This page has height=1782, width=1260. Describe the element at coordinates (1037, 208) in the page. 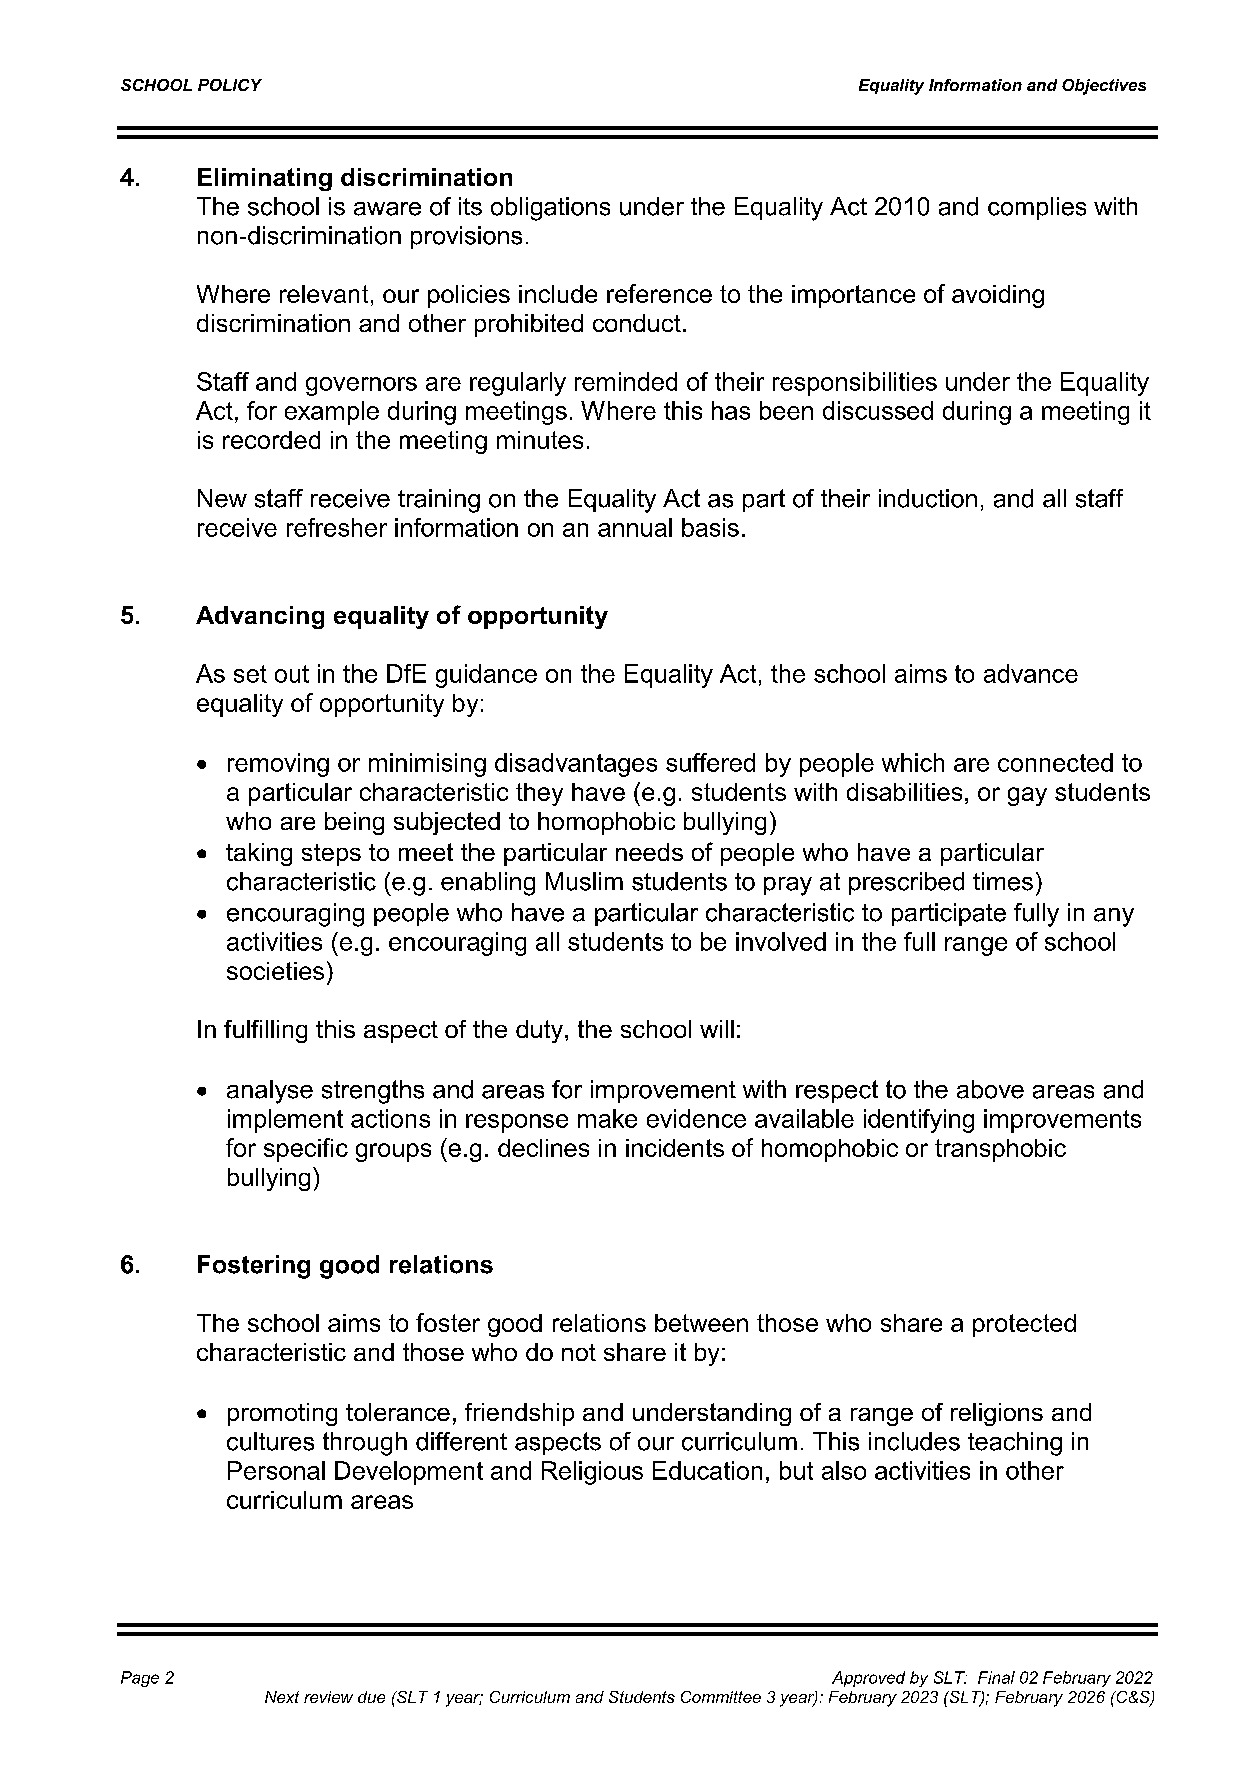

I see `complies` at that location.
